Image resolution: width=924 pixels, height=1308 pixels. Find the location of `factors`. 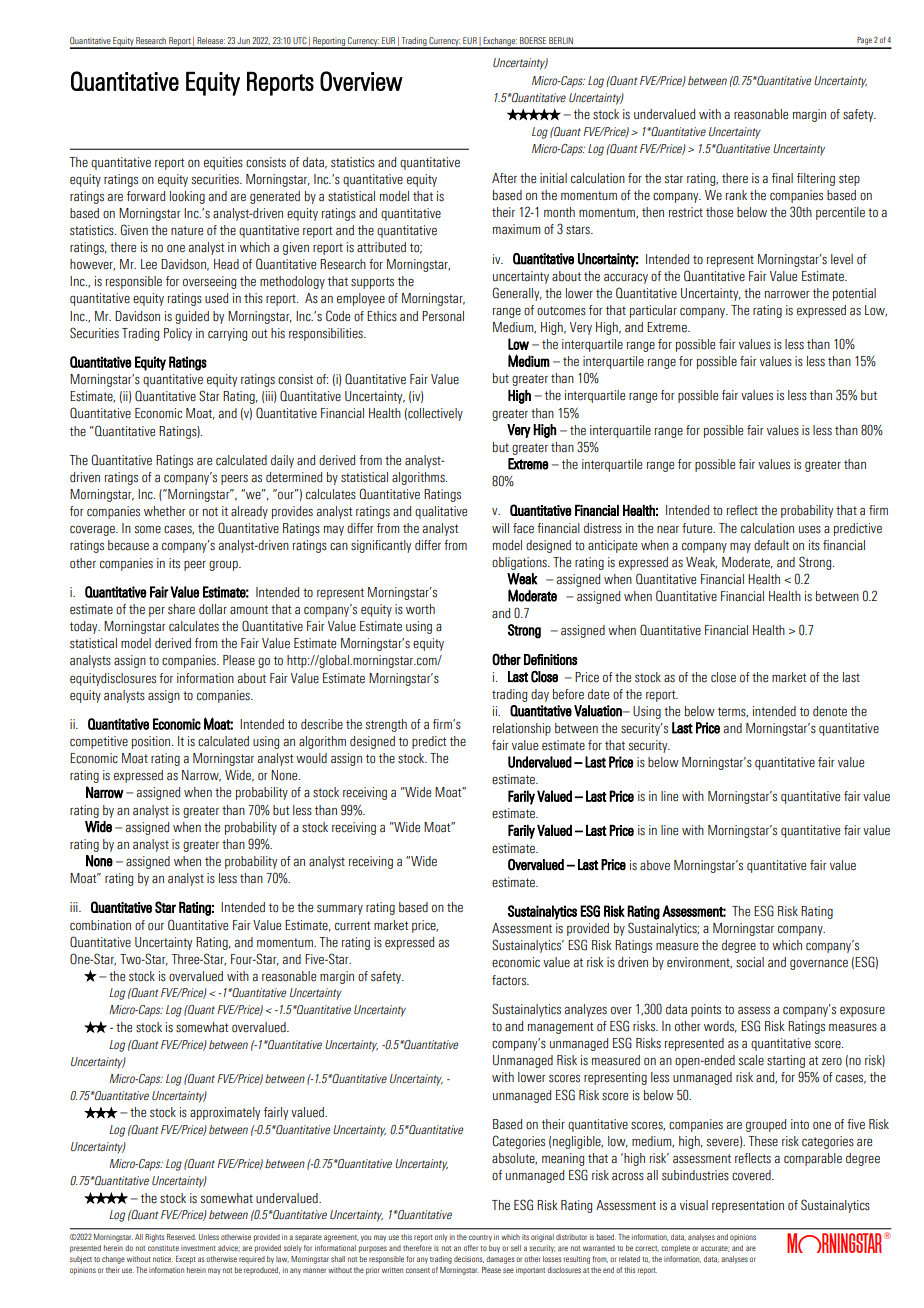

factors is located at coordinates (510, 980).
